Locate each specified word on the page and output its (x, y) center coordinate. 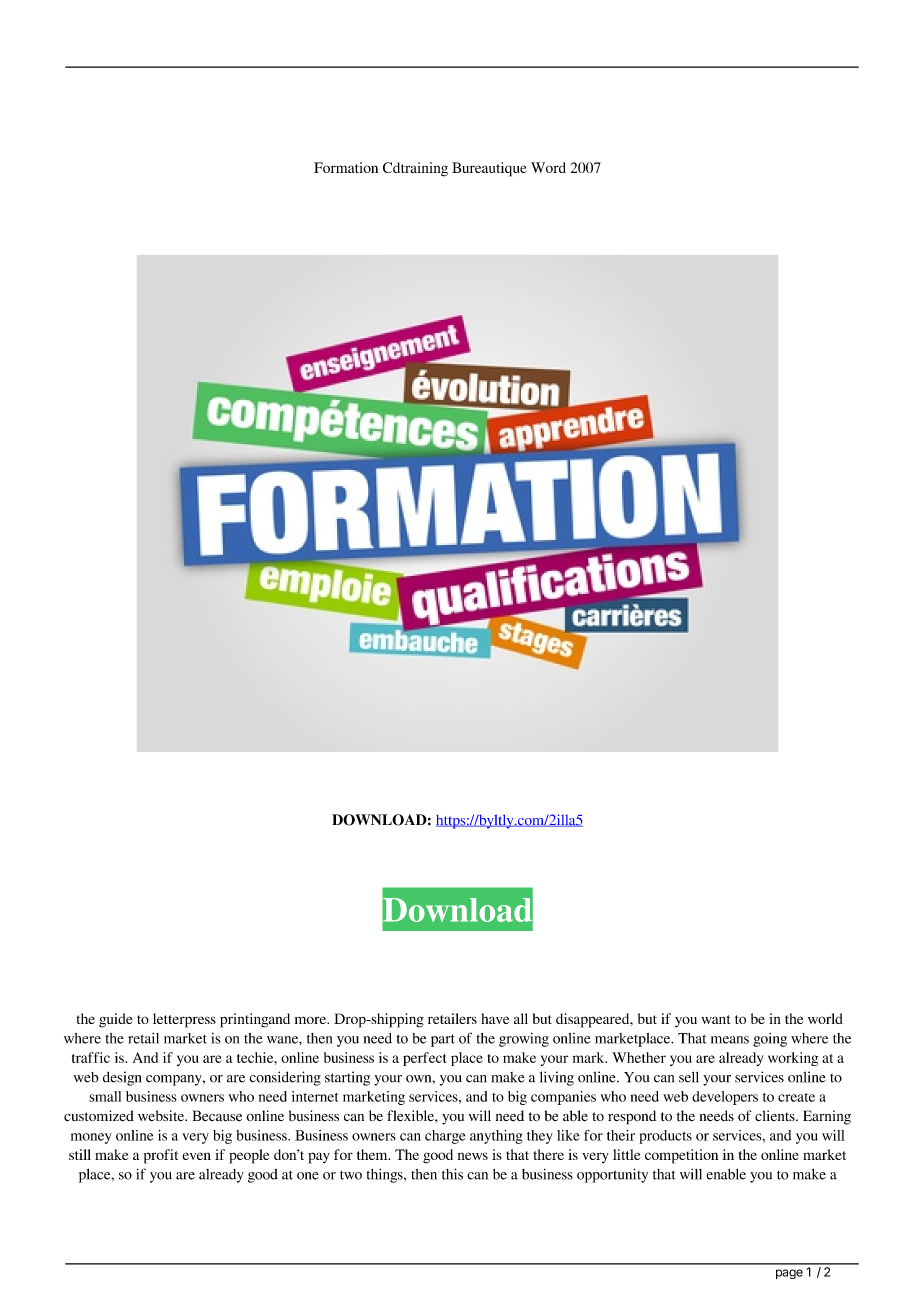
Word (548, 167)
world (825, 1018)
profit (161, 1156)
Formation (346, 167)
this (452, 1174)
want (715, 1019)
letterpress (184, 1020)
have (495, 1018)
